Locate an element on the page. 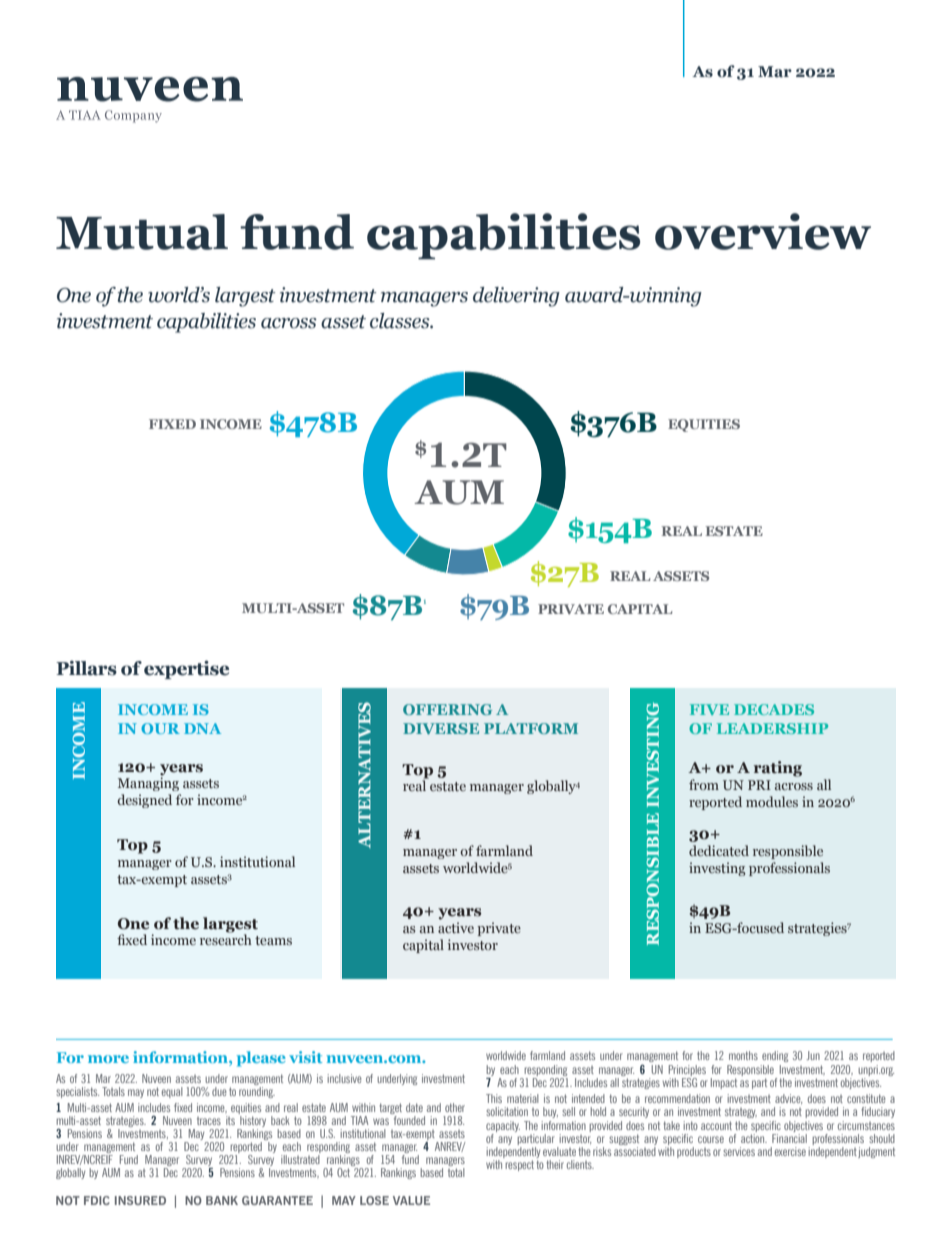 The image size is (952, 1233). INSURED is located at coordinates (140, 1200).
